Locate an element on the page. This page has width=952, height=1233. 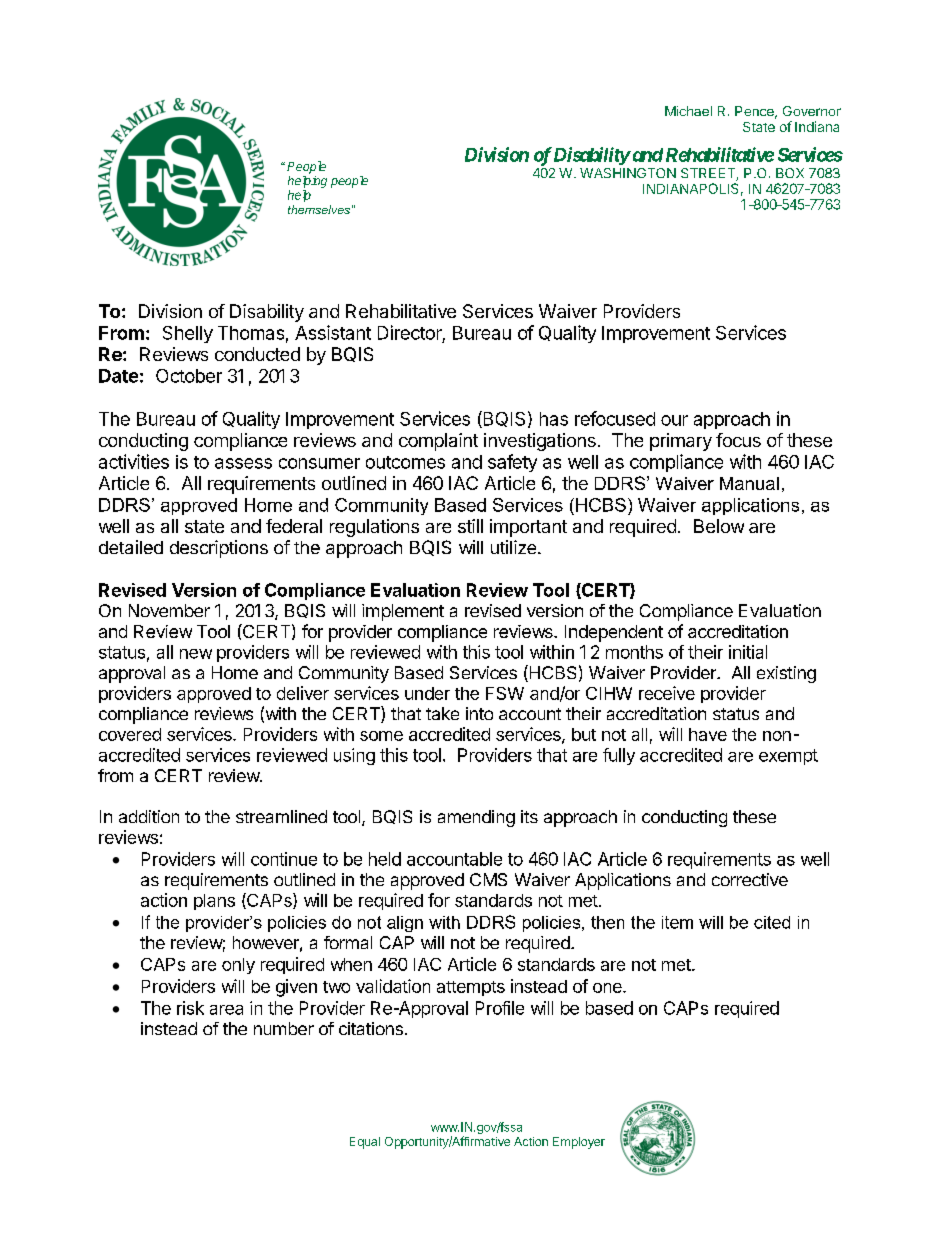
Shelly is located at coordinates (188, 334).
